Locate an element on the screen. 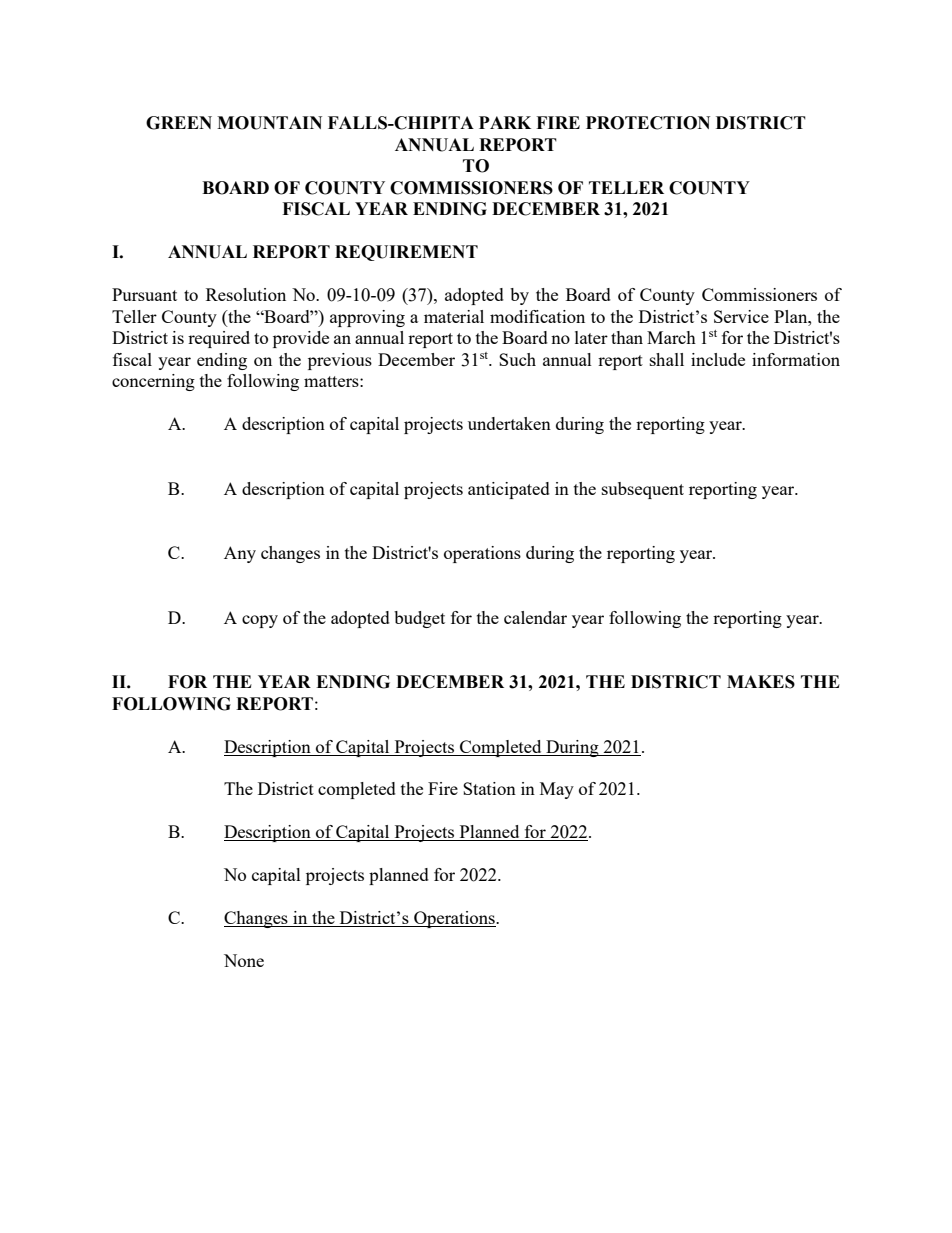 Image resolution: width=952 pixels, height=1233 pixels. Any is located at coordinates (240, 554).
